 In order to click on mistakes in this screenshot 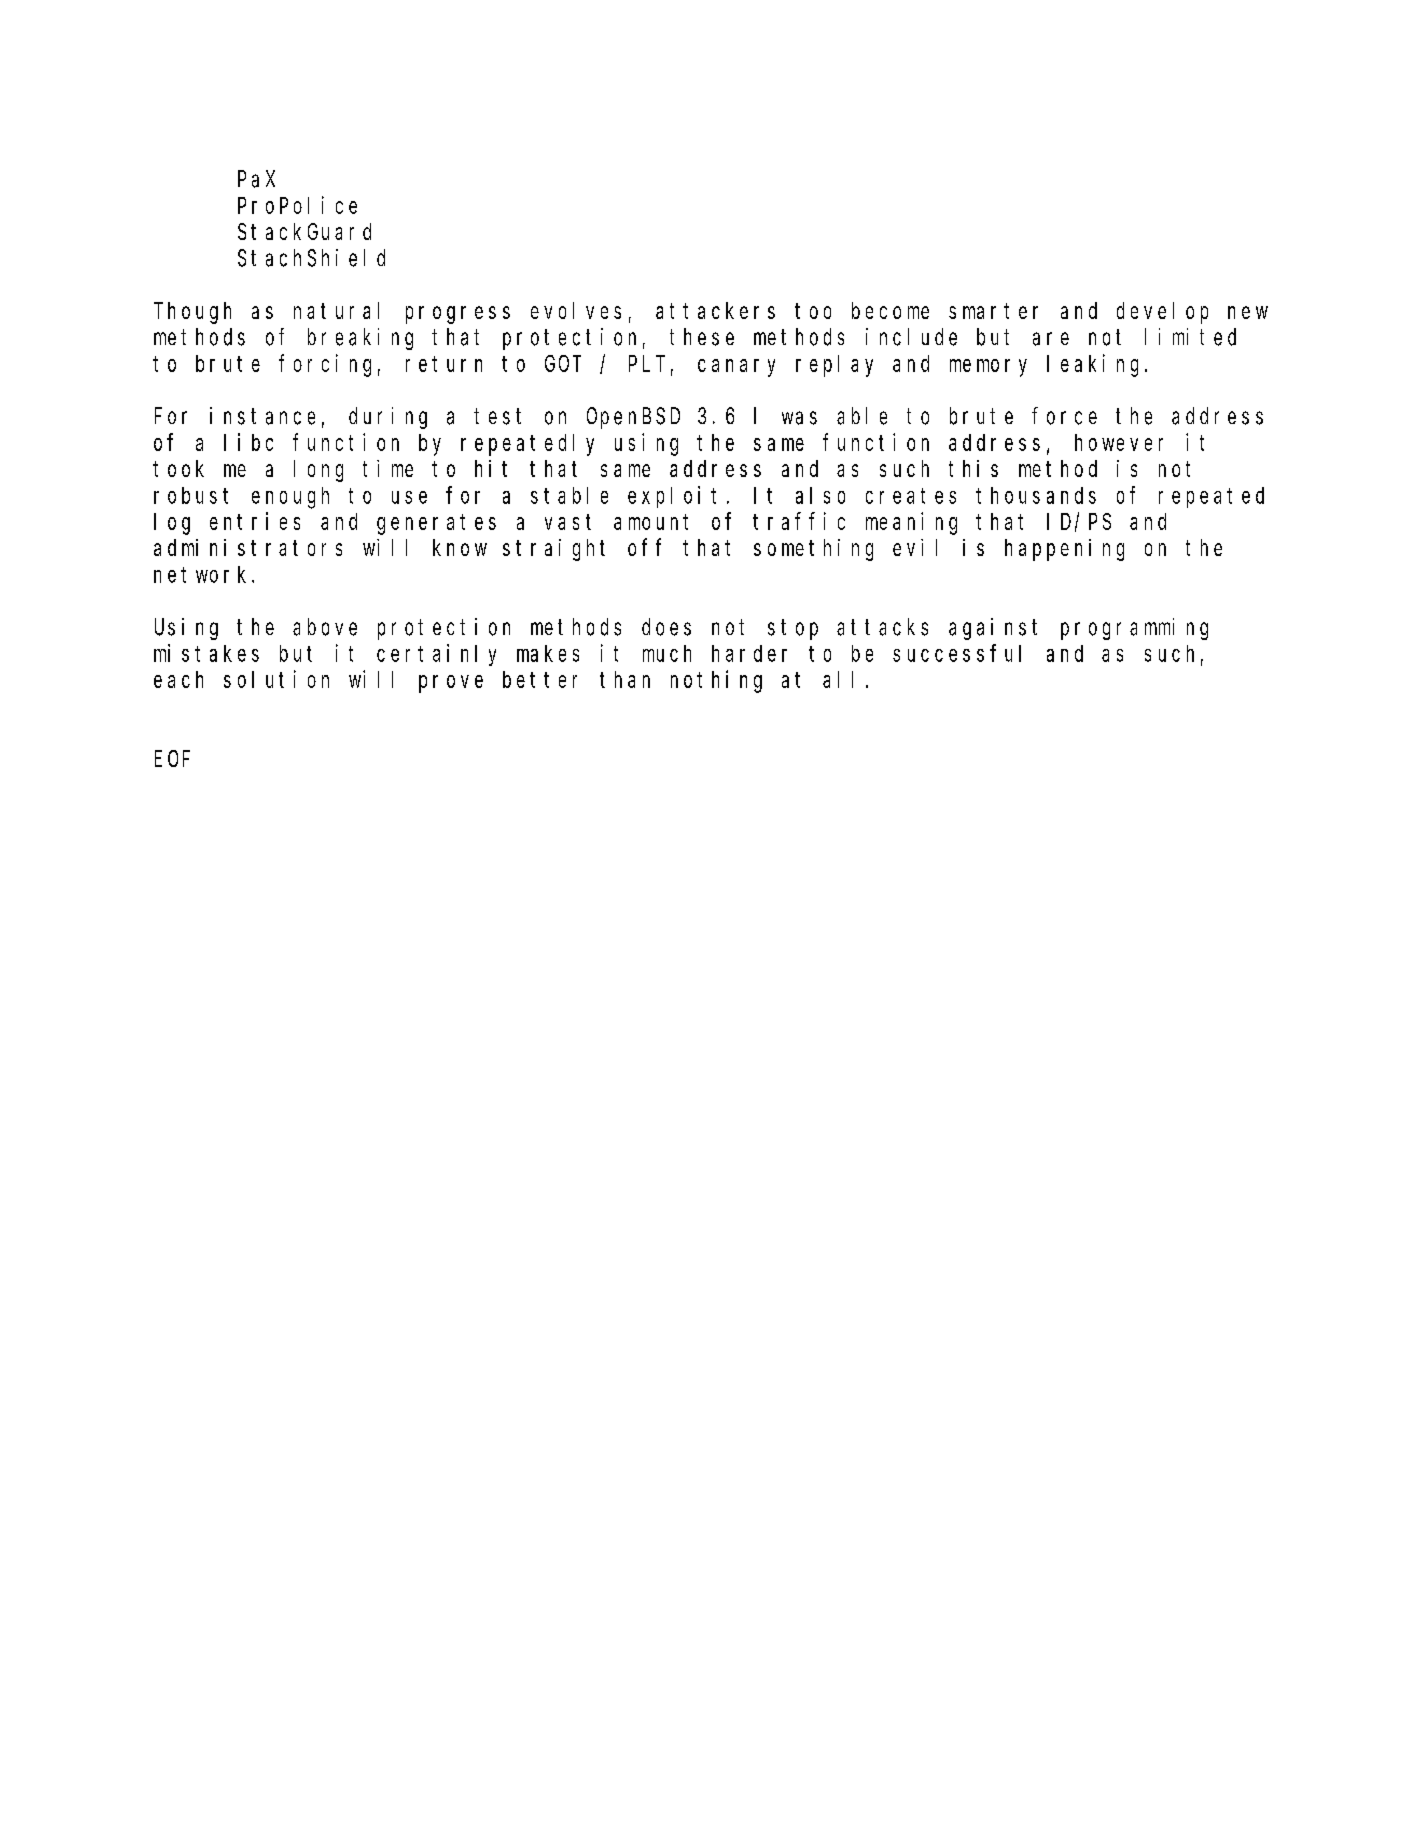, I will do `click(206, 653)`.
